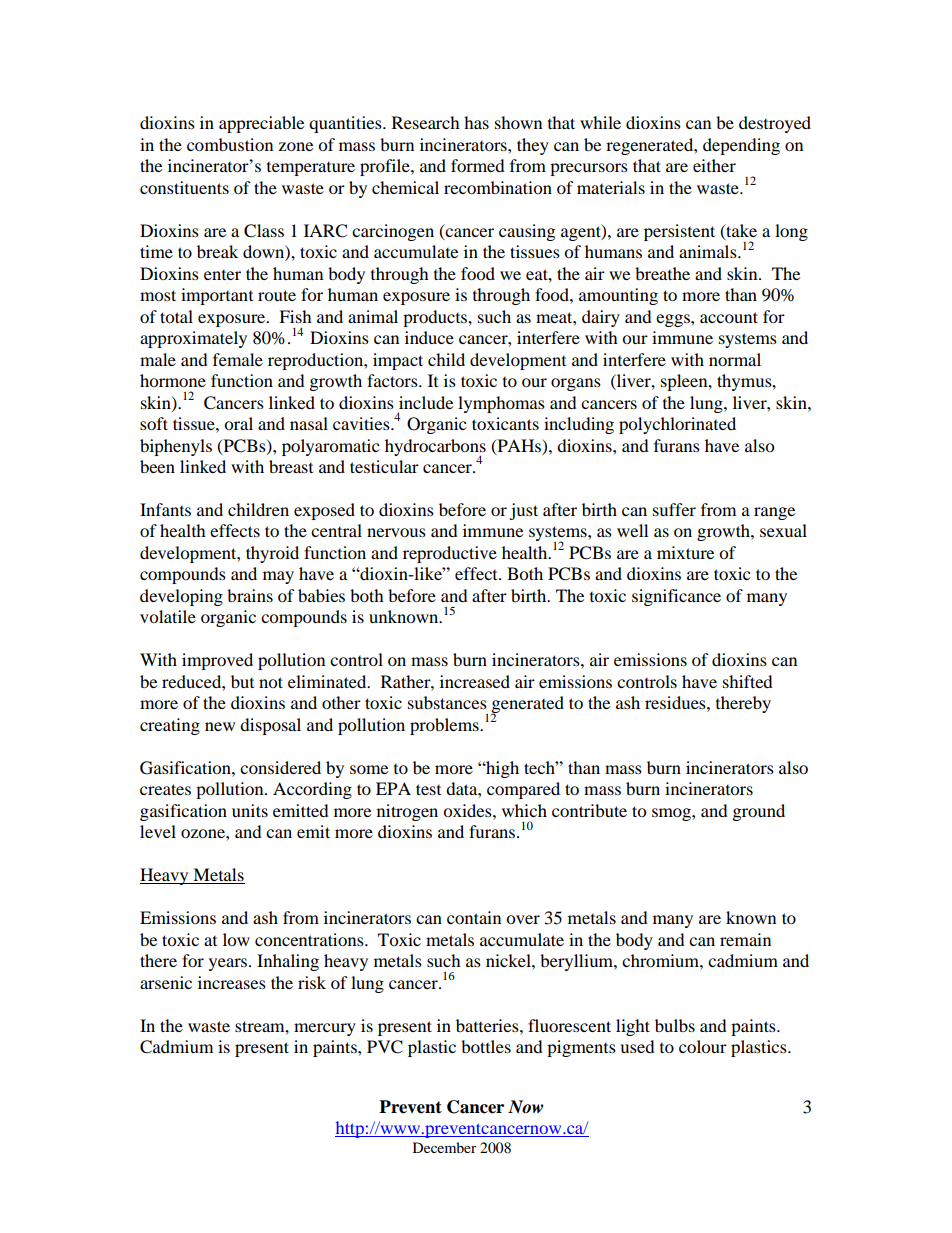 The width and height of the screenshot is (952, 1233). What do you see at coordinates (478, 165) in the screenshot?
I see `formed` at bounding box center [478, 165].
